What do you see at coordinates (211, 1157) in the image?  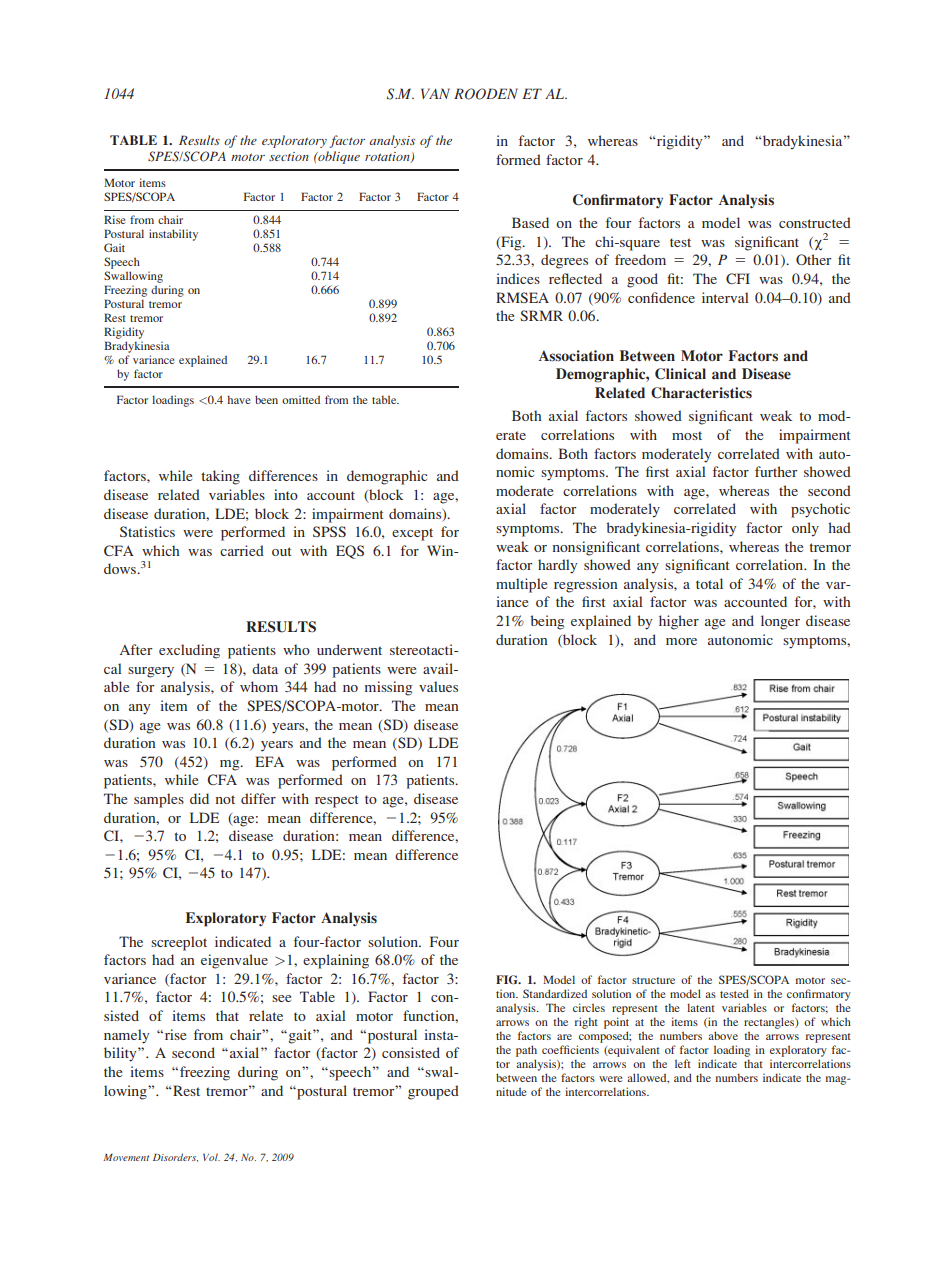 I see `Vol` at bounding box center [211, 1157].
